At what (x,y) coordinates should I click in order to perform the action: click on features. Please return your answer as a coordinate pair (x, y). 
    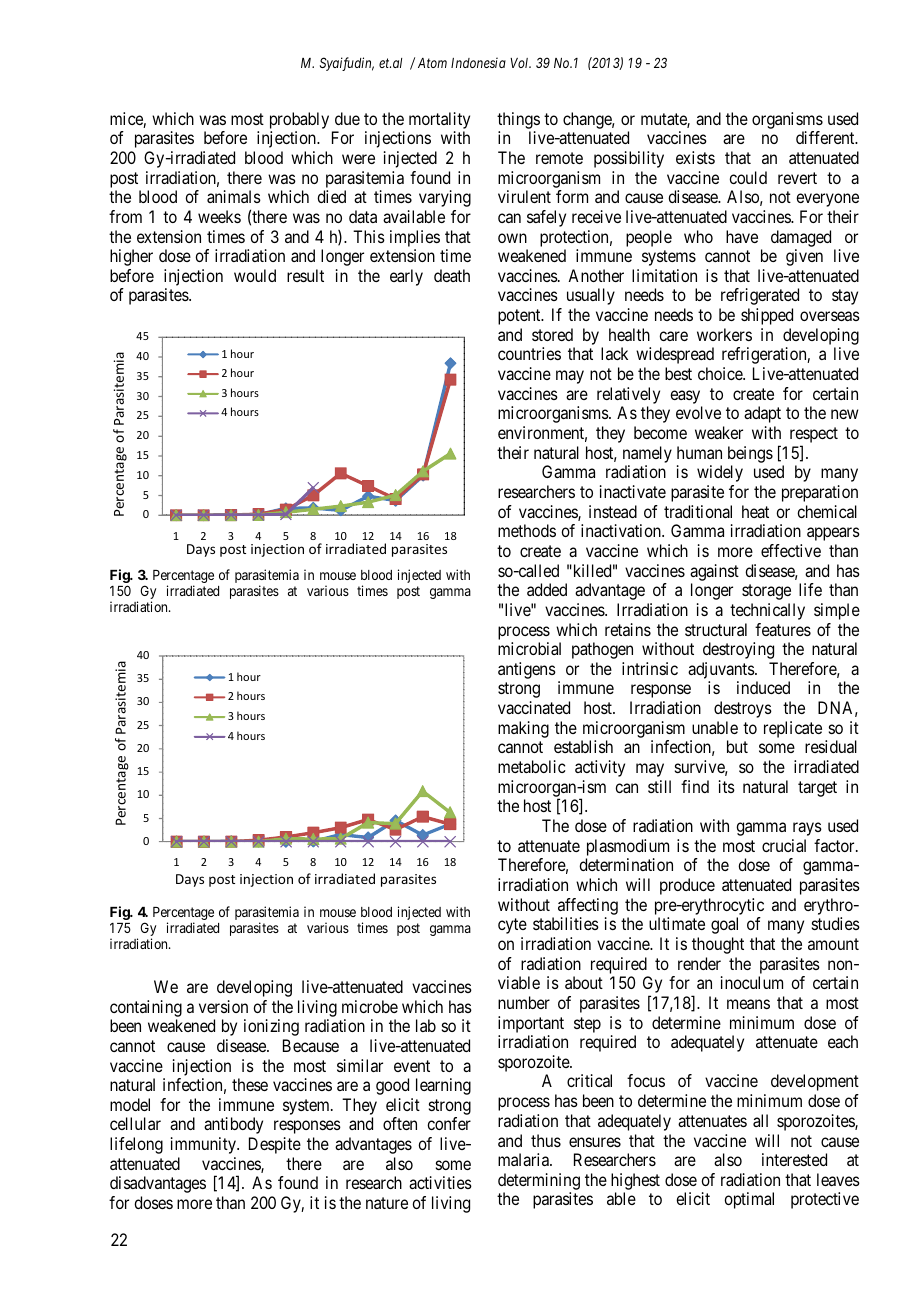
    Looking at the image, I should click on (783, 629).
